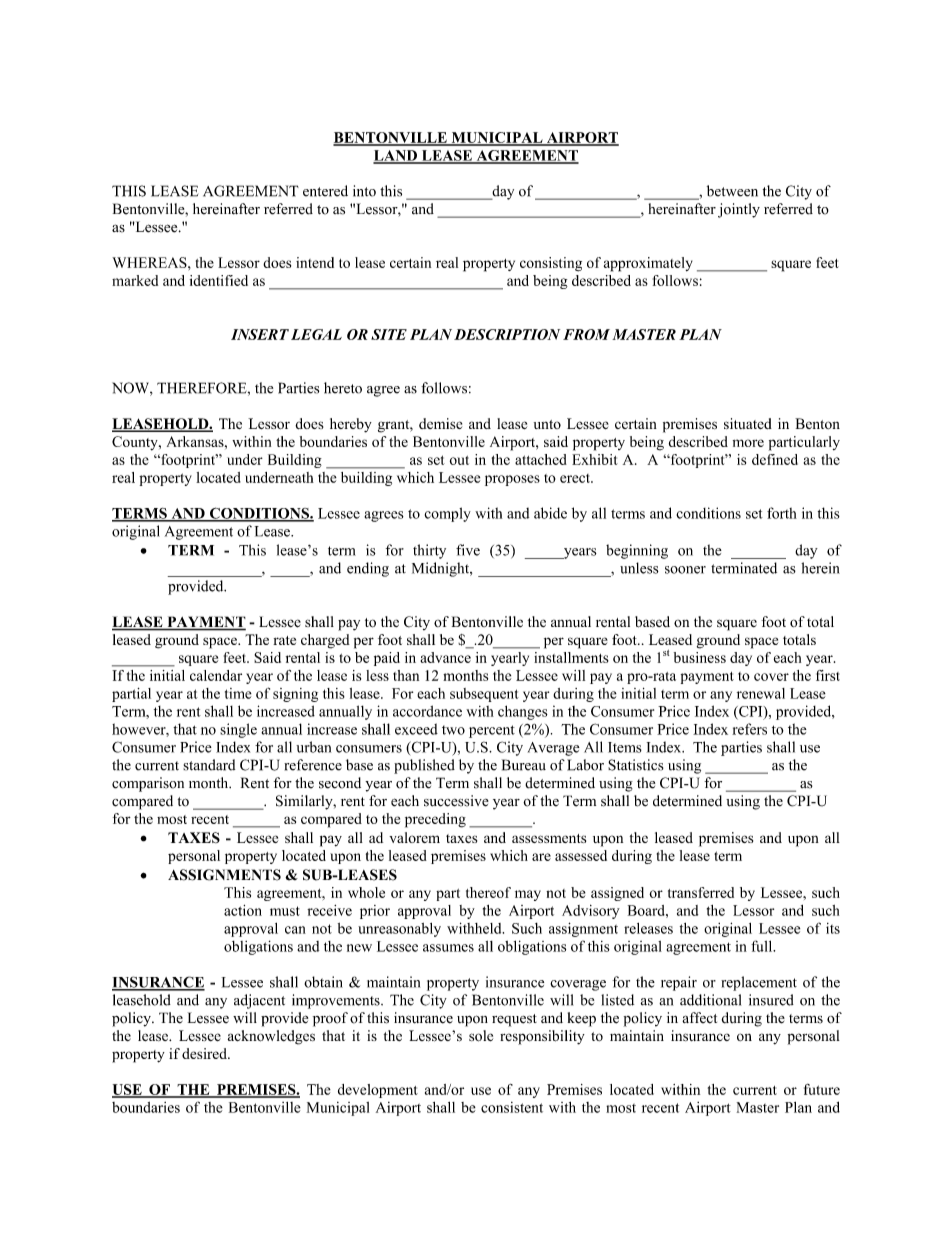 This image has height=1233, width=952. I want to click on LAND, so click(396, 156).
